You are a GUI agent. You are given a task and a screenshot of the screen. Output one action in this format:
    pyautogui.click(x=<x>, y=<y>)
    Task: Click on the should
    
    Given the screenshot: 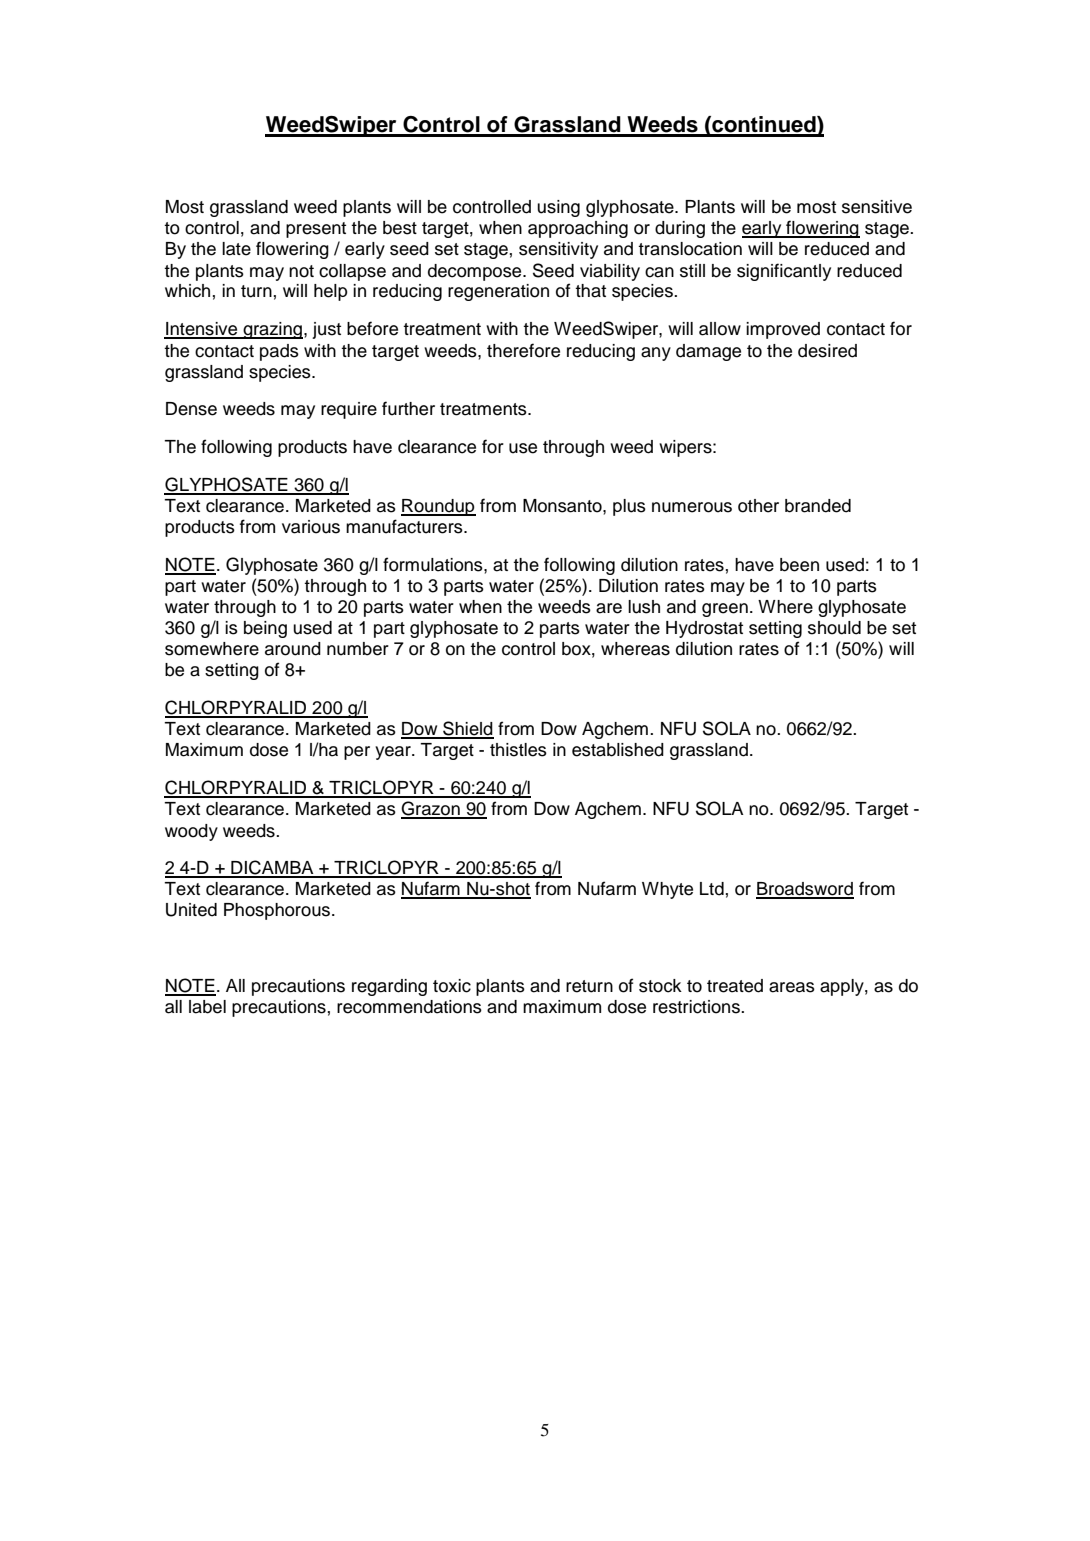 What is the action you would take?
    pyautogui.click(x=834, y=628)
